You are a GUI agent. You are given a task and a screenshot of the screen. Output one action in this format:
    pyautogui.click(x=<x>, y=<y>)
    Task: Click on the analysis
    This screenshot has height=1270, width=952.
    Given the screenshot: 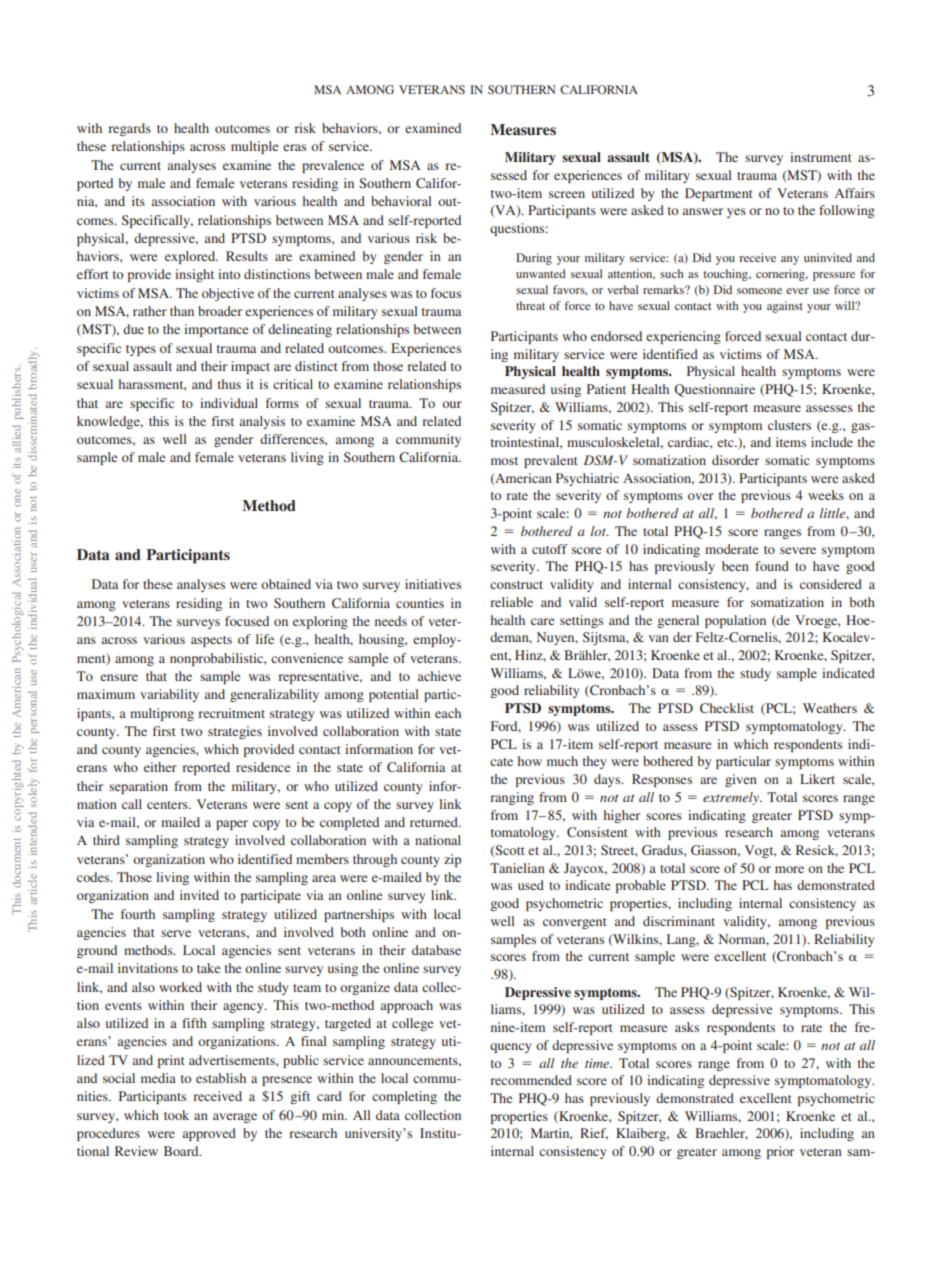 What is the action you would take?
    pyautogui.click(x=262, y=422)
